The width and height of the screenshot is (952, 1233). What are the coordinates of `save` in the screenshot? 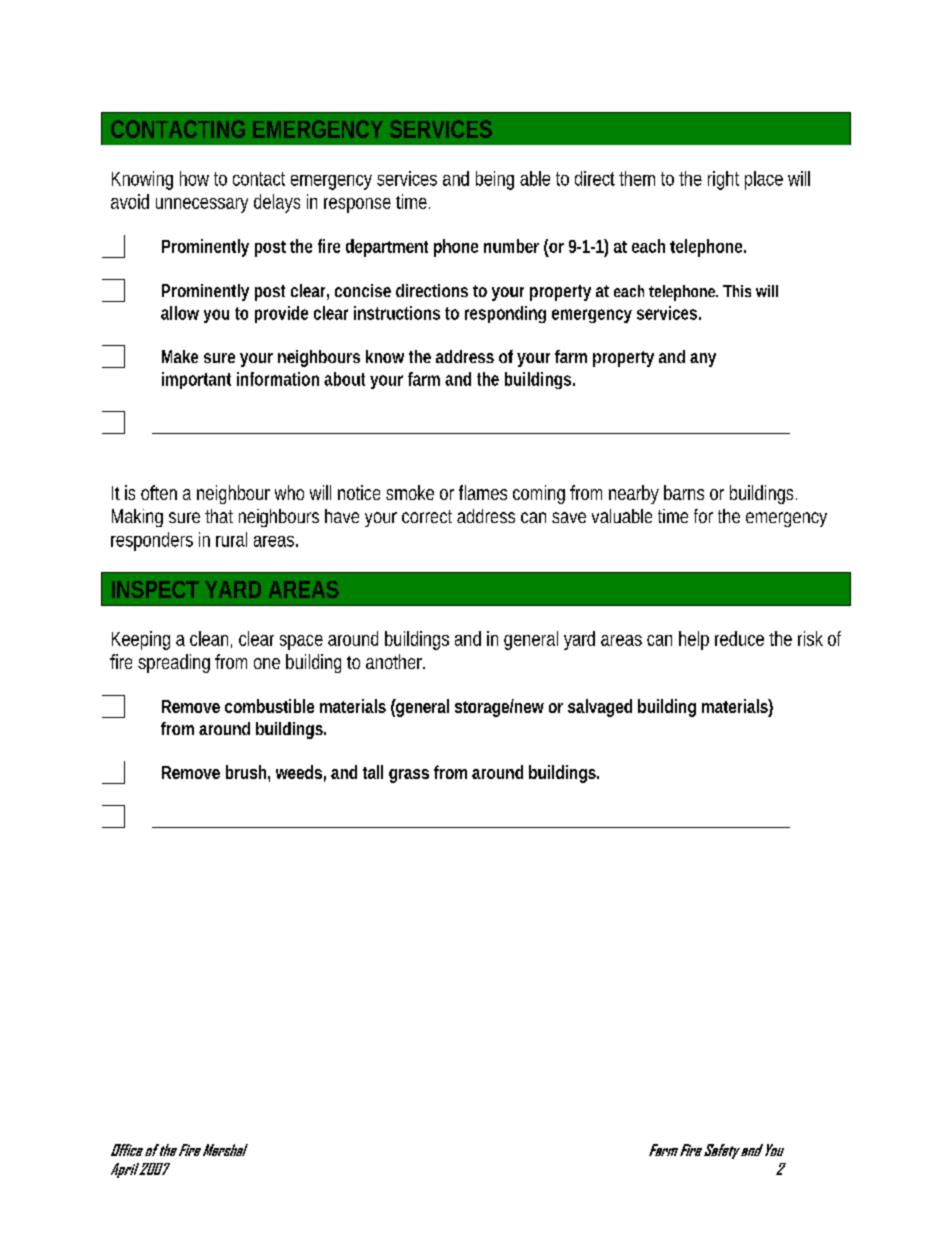 It's located at (569, 517).
